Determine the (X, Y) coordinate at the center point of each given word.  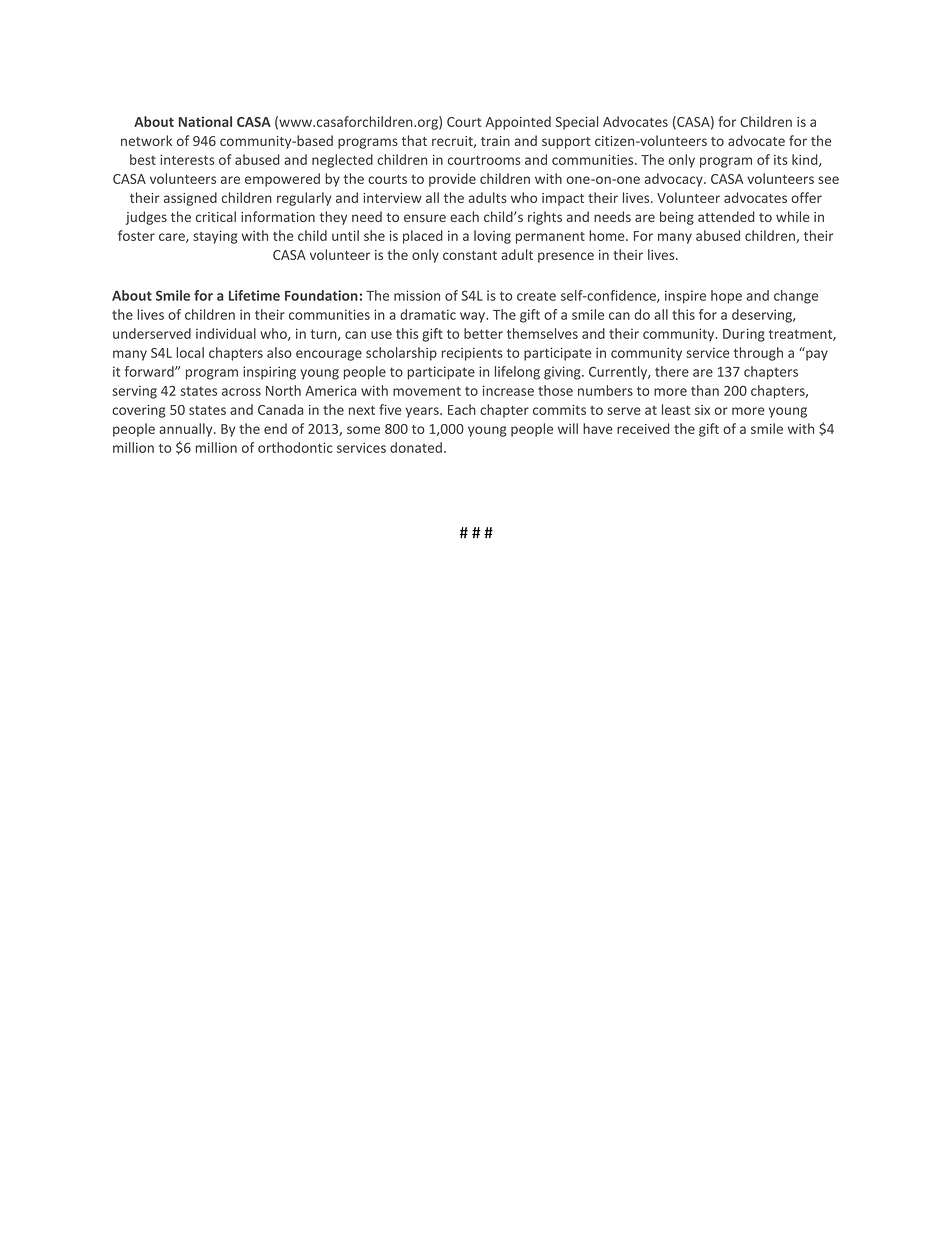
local (190, 352)
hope (726, 297)
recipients (472, 354)
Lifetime (254, 295)
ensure (425, 218)
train (495, 141)
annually (187, 430)
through (758, 354)
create (536, 296)
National (205, 121)
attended (726, 216)
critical (216, 216)
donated (416, 447)
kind (806, 160)
